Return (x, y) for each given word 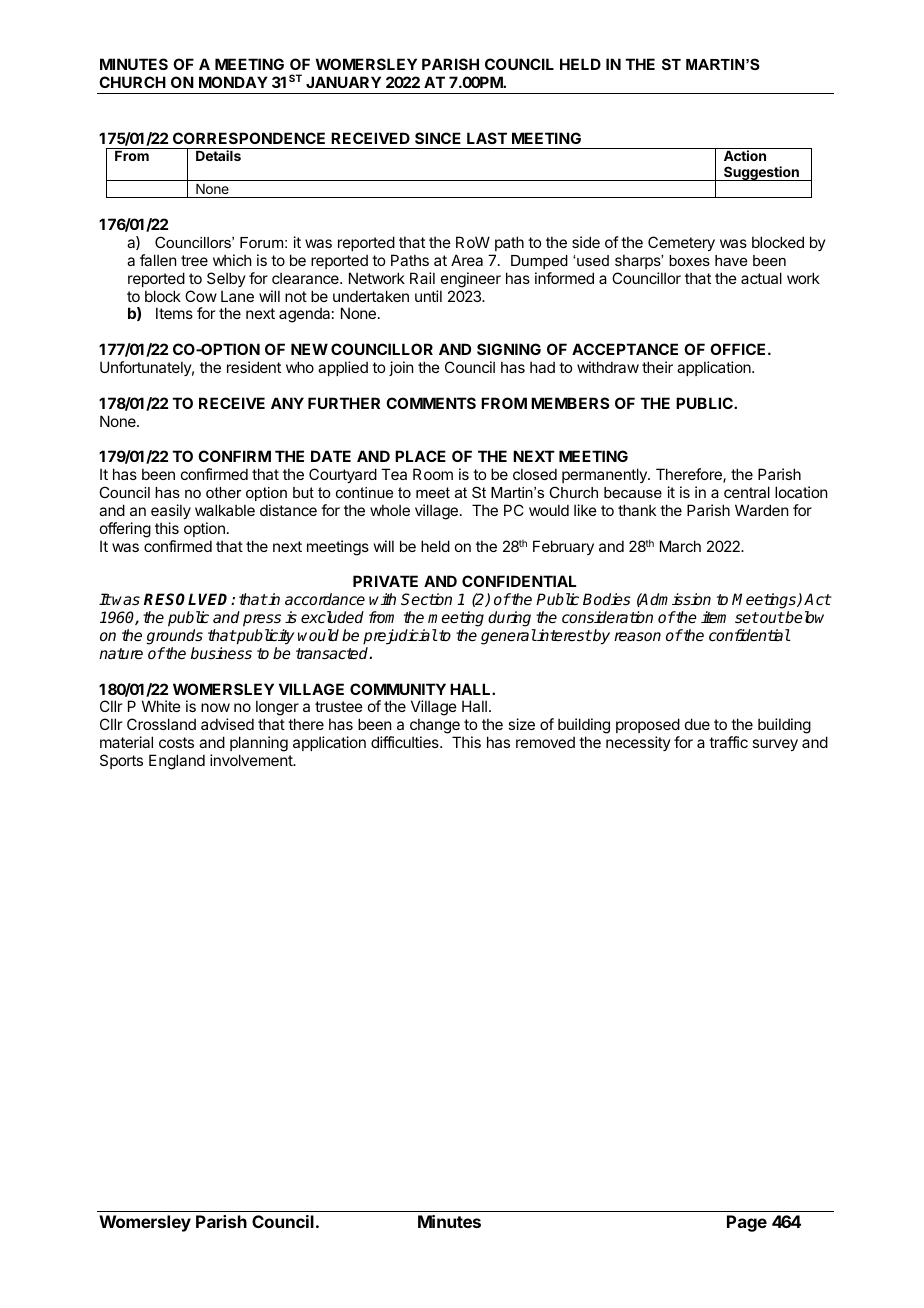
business (221, 653)
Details (218, 155)
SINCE (438, 138)
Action (745, 155)
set (747, 617)
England (177, 762)
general (509, 637)
